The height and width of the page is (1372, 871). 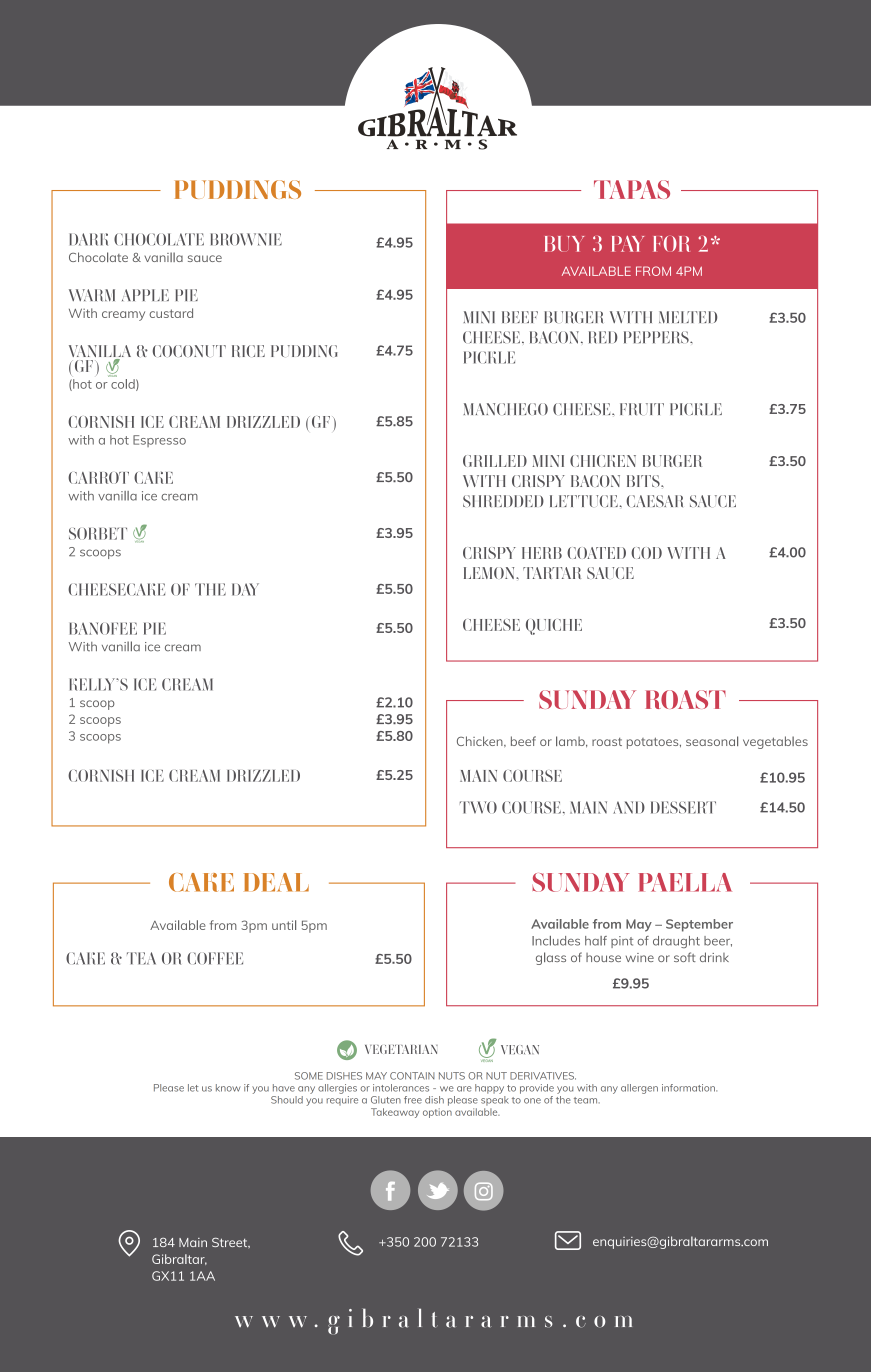 What do you see at coordinates (276, 882) in the page?
I see `DEAL` at bounding box center [276, 882].
